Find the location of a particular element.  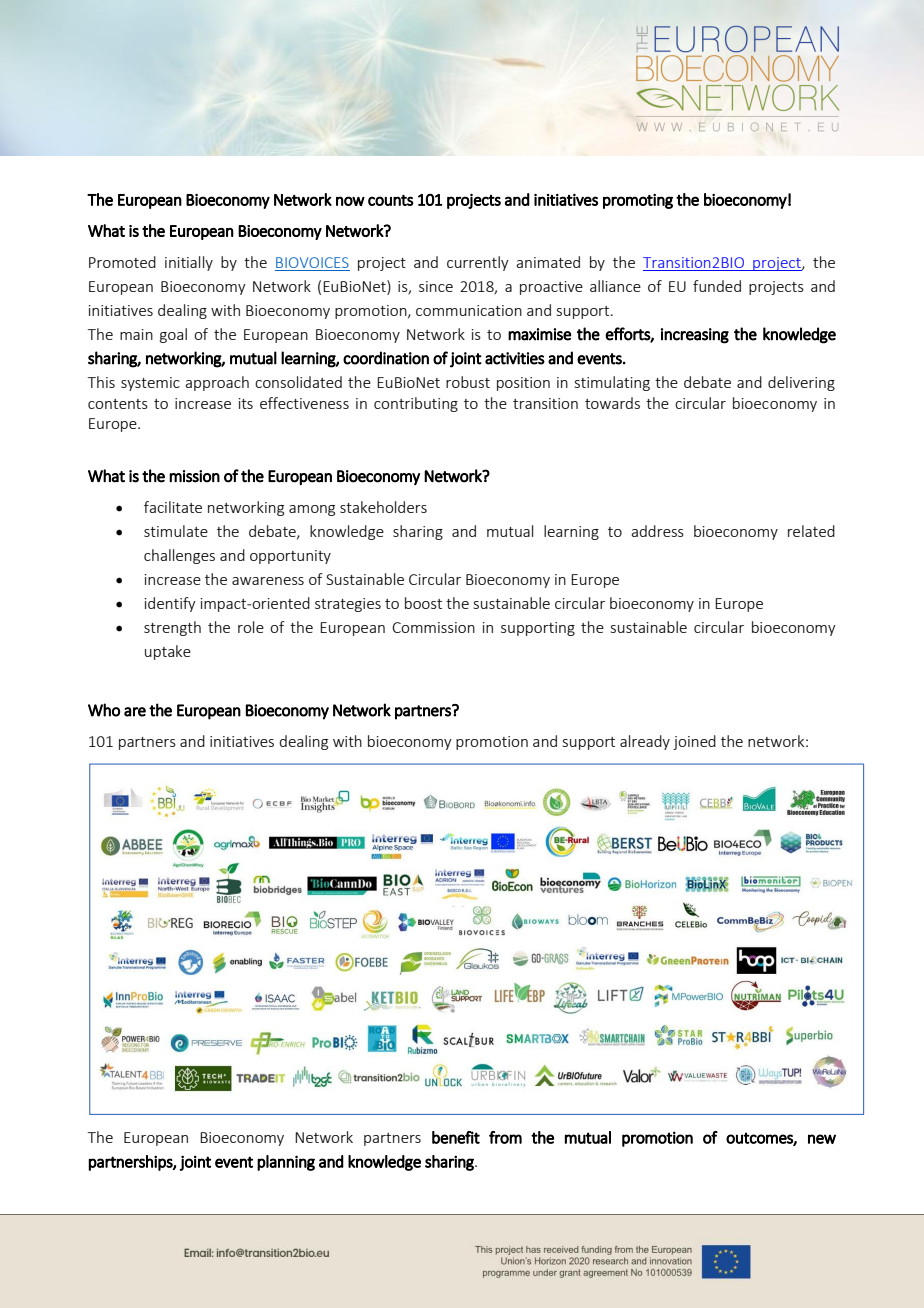

initially is located at coordinates (189, 263).
